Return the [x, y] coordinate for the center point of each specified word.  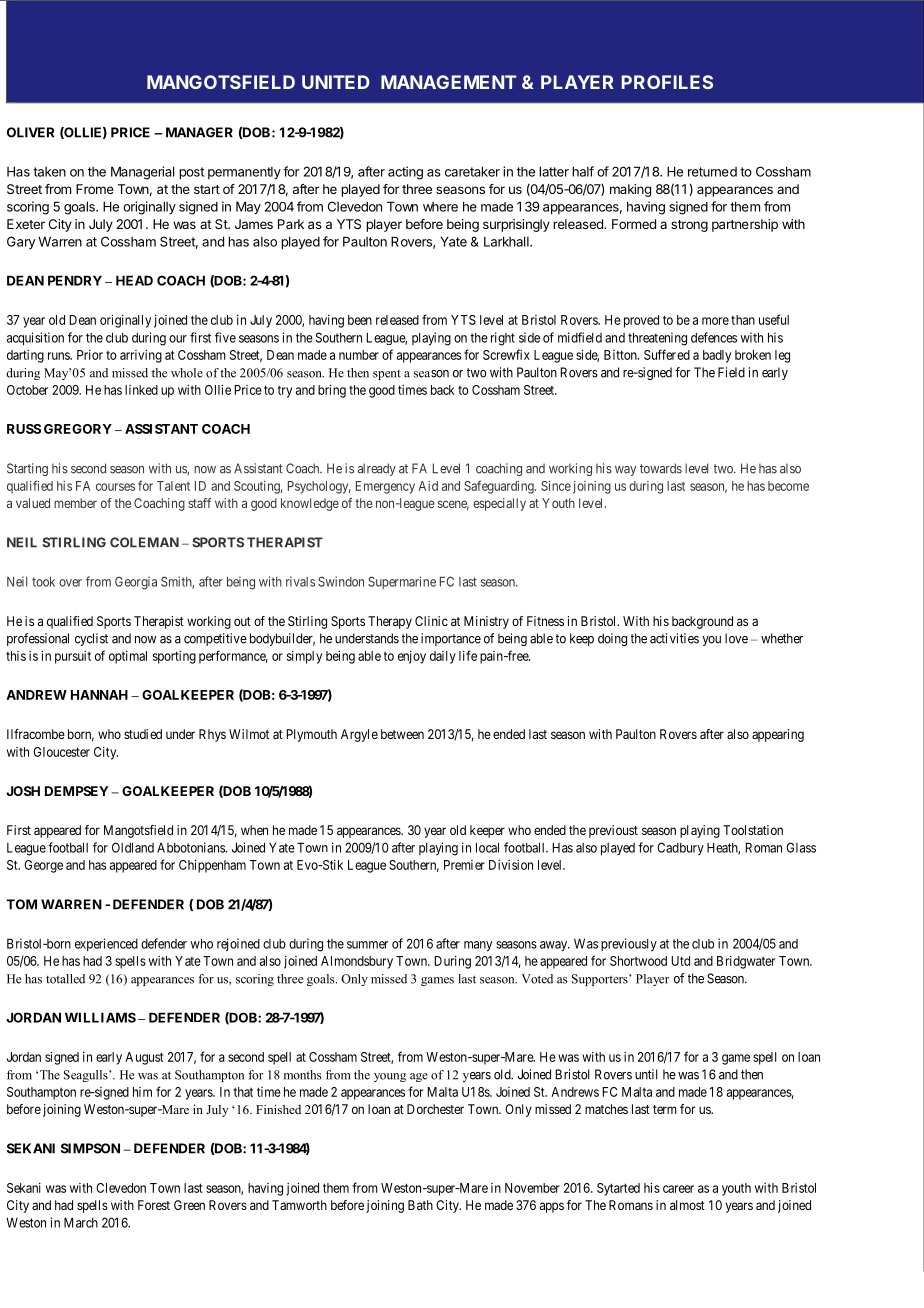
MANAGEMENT [449, 82]
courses [115, 487]
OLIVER [30, 132]
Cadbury [680, 849]
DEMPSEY [76, 791]
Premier [464, 865]
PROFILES [667, 82]
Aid [428, 486]
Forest [154, 1205]
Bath [420, 1205]
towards [661, 468]
